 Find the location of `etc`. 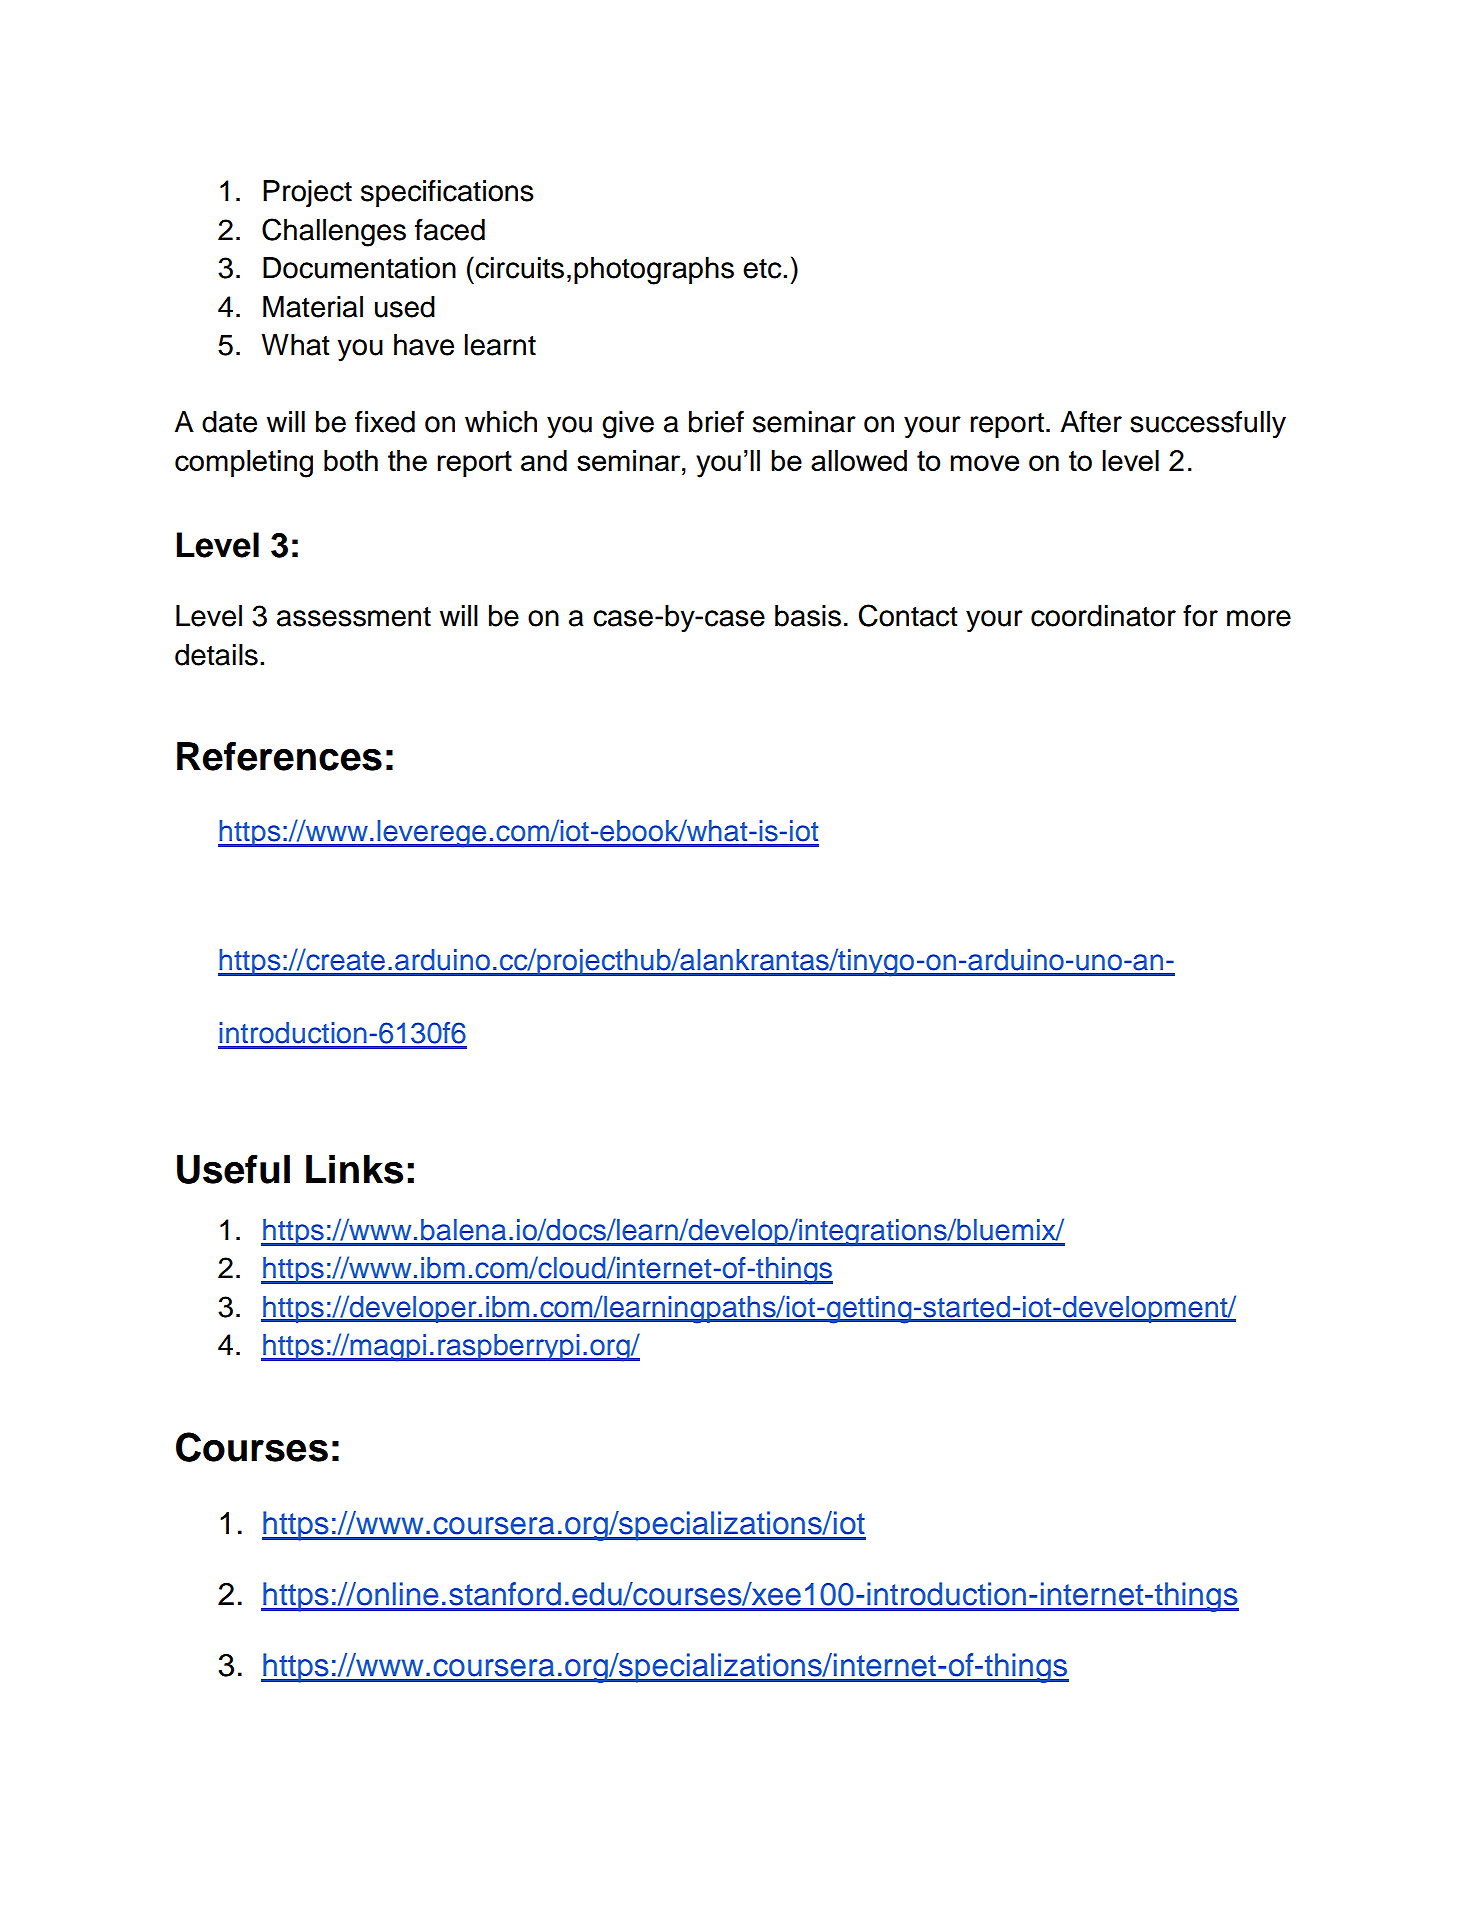

etc is located at coordinates (763, 269).
